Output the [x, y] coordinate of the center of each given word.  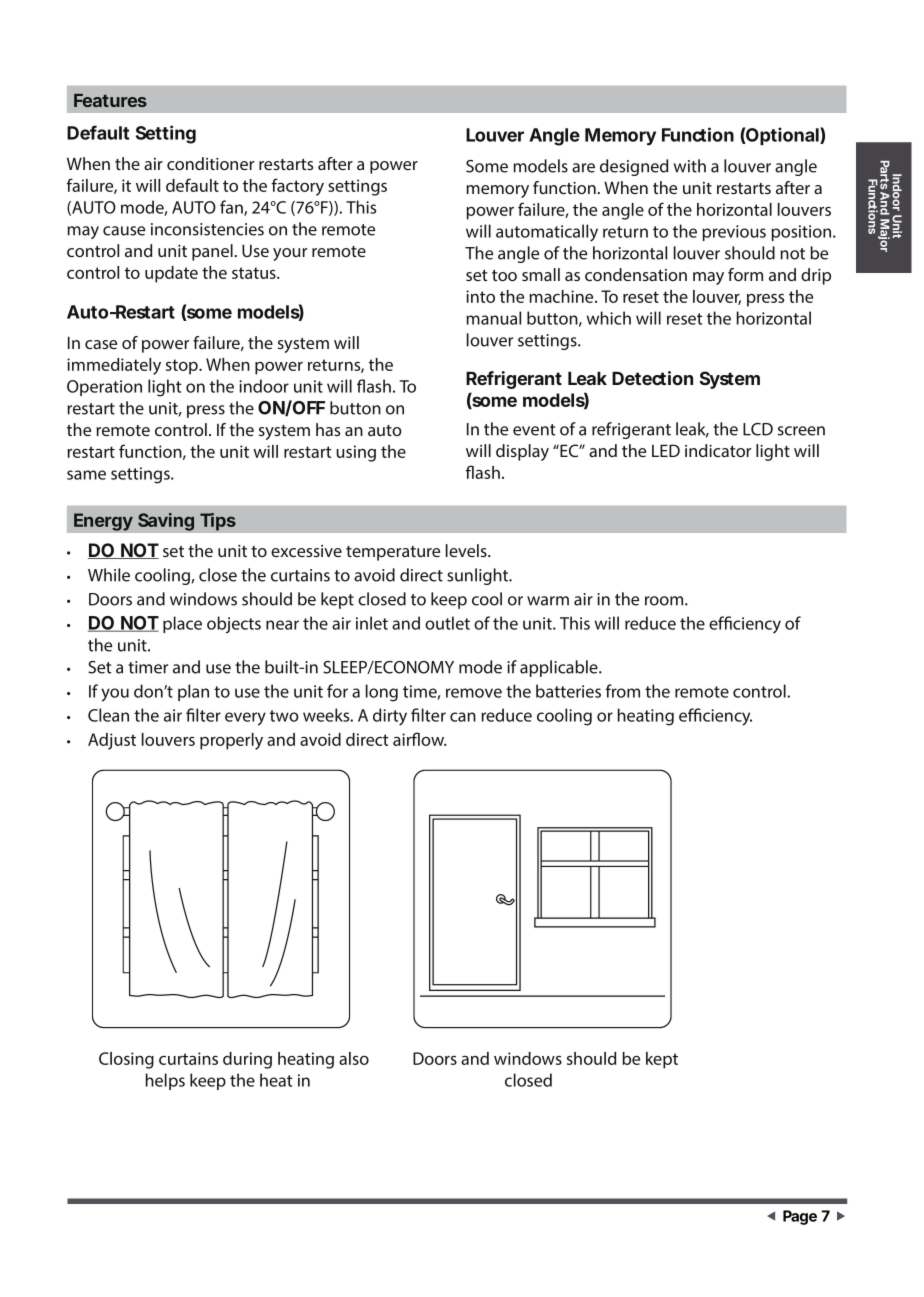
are [583, 168]
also [354, 1058]
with [690, 166]
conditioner [210, 163]
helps [165, 1081]
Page [800, 1217]
